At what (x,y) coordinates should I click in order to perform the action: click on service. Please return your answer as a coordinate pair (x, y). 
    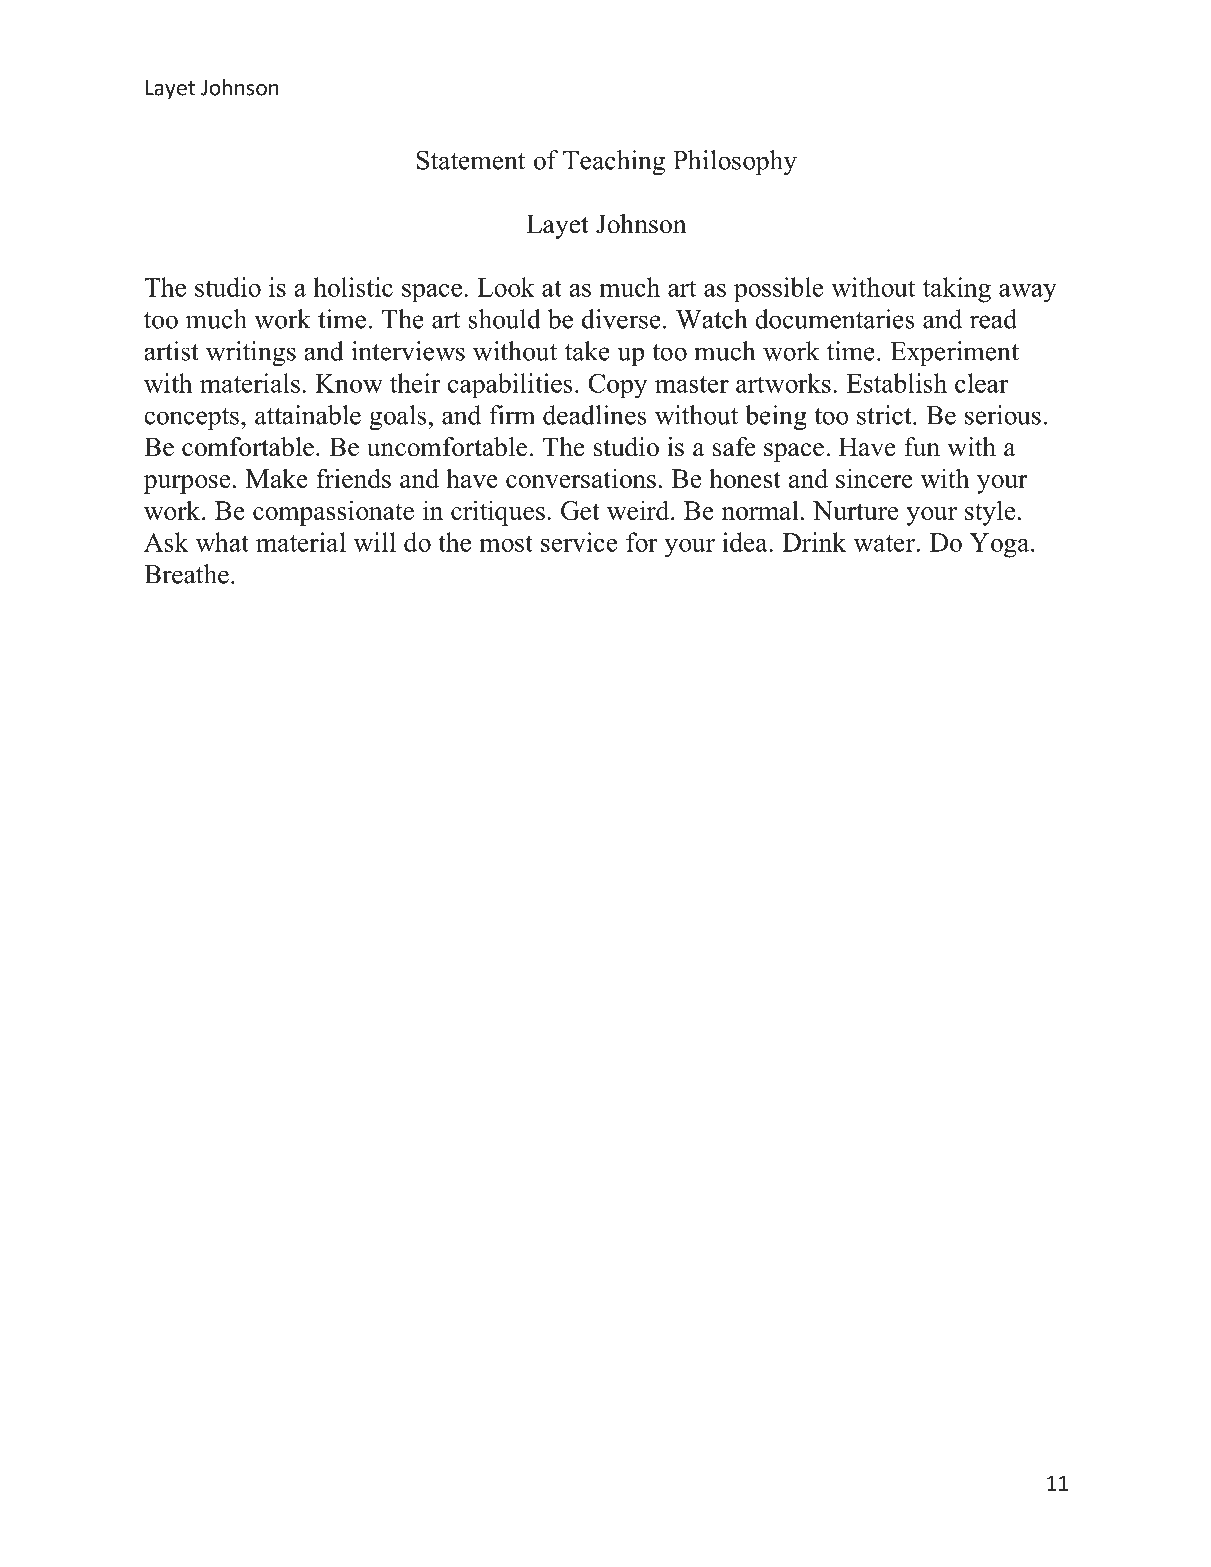
    Looking at the image, I should click on (579, 542).
